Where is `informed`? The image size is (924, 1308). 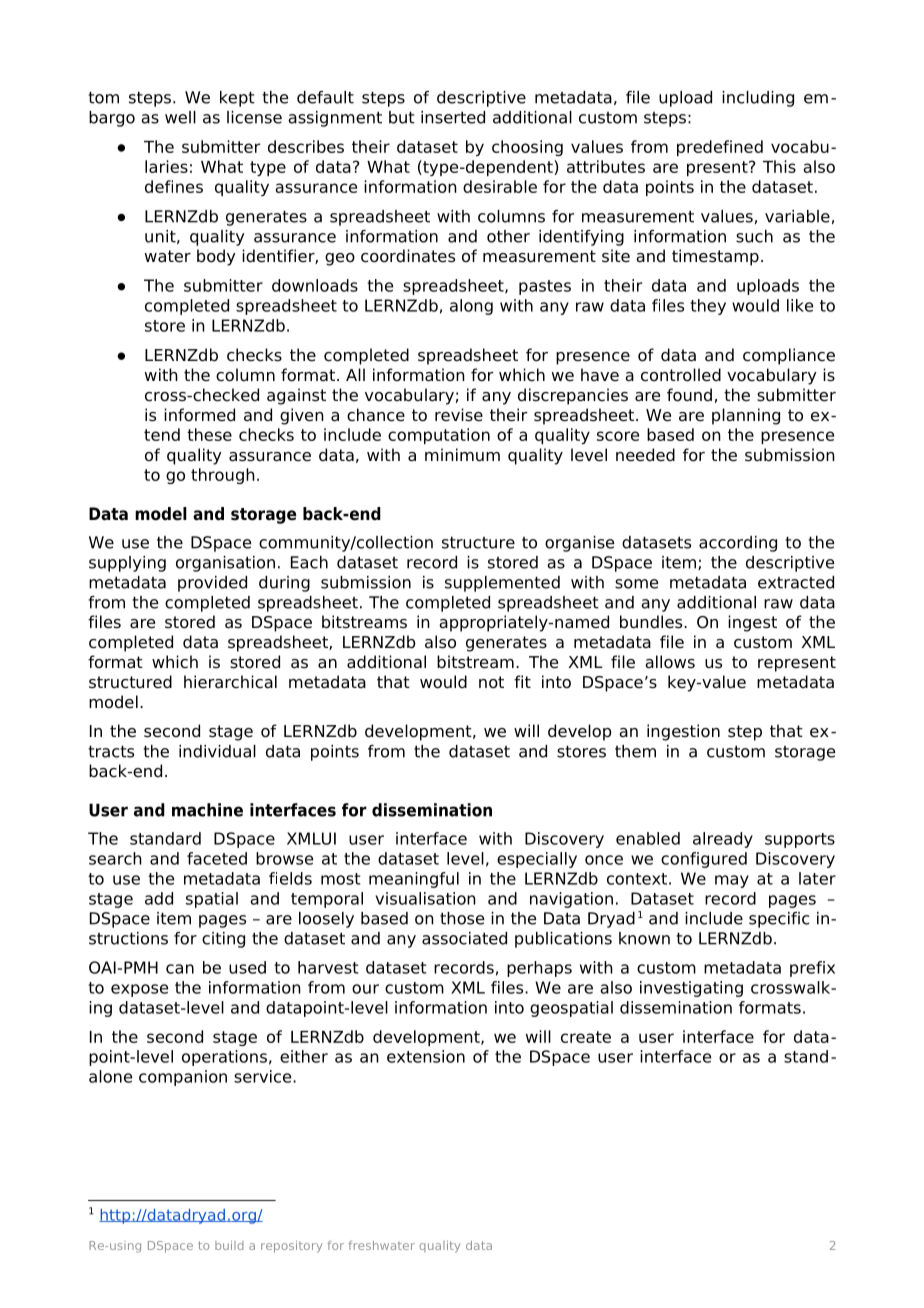 informed is located at coordinates (199, 415).
